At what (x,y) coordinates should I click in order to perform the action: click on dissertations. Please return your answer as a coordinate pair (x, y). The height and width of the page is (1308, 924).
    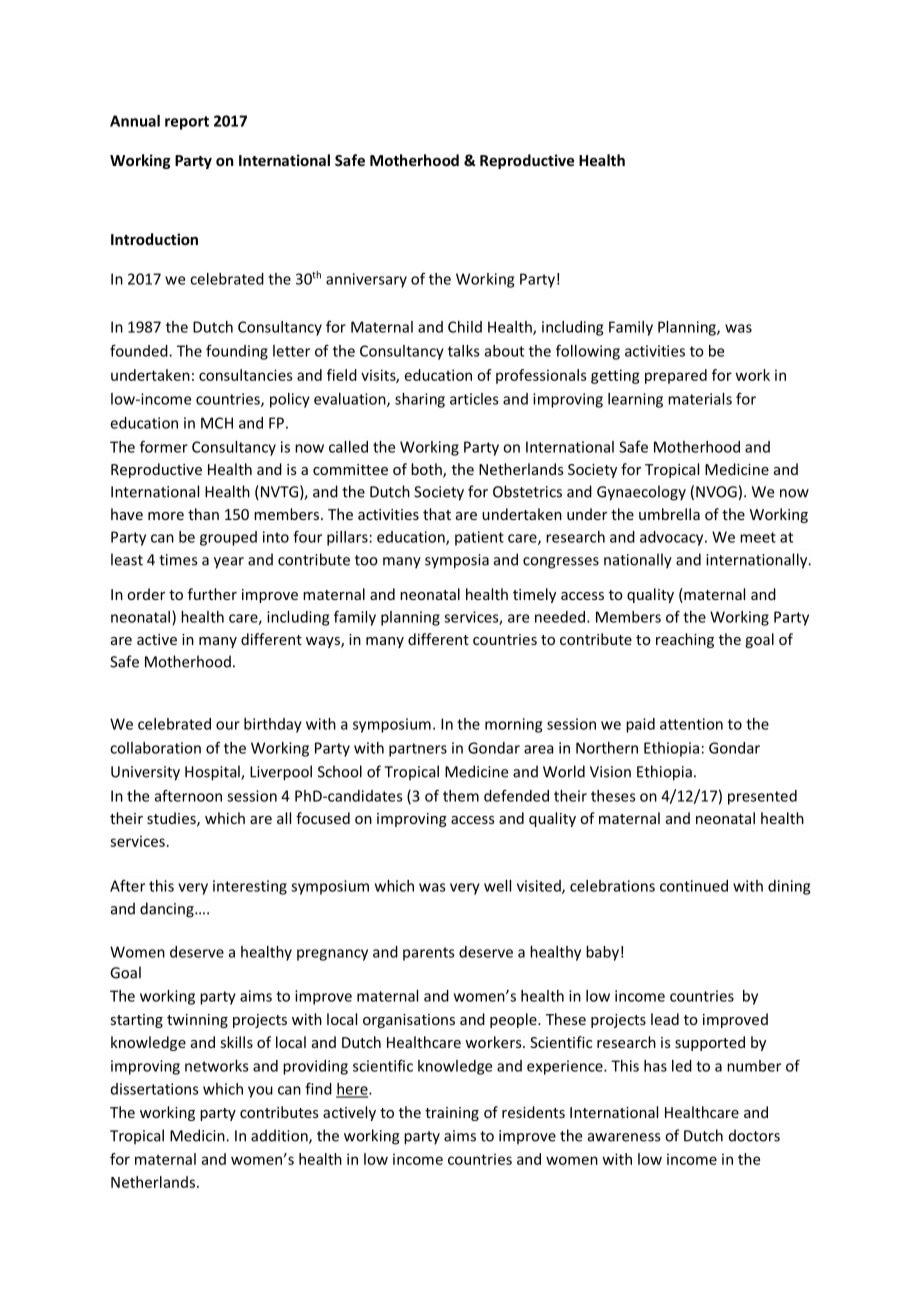
    Looking at the image, I should click on (155, 1089).
